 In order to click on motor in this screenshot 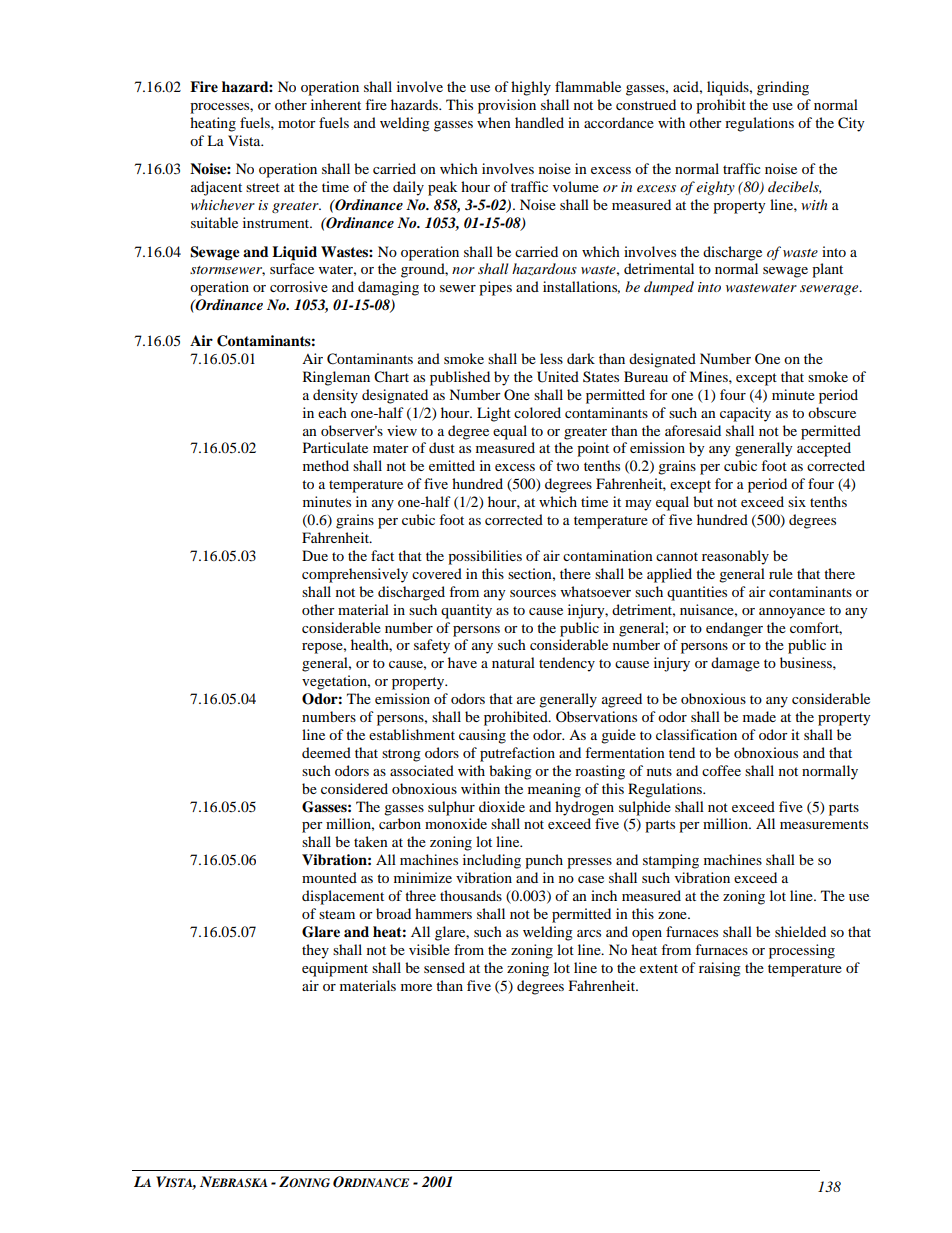, I will do `click(297, 123)`.
